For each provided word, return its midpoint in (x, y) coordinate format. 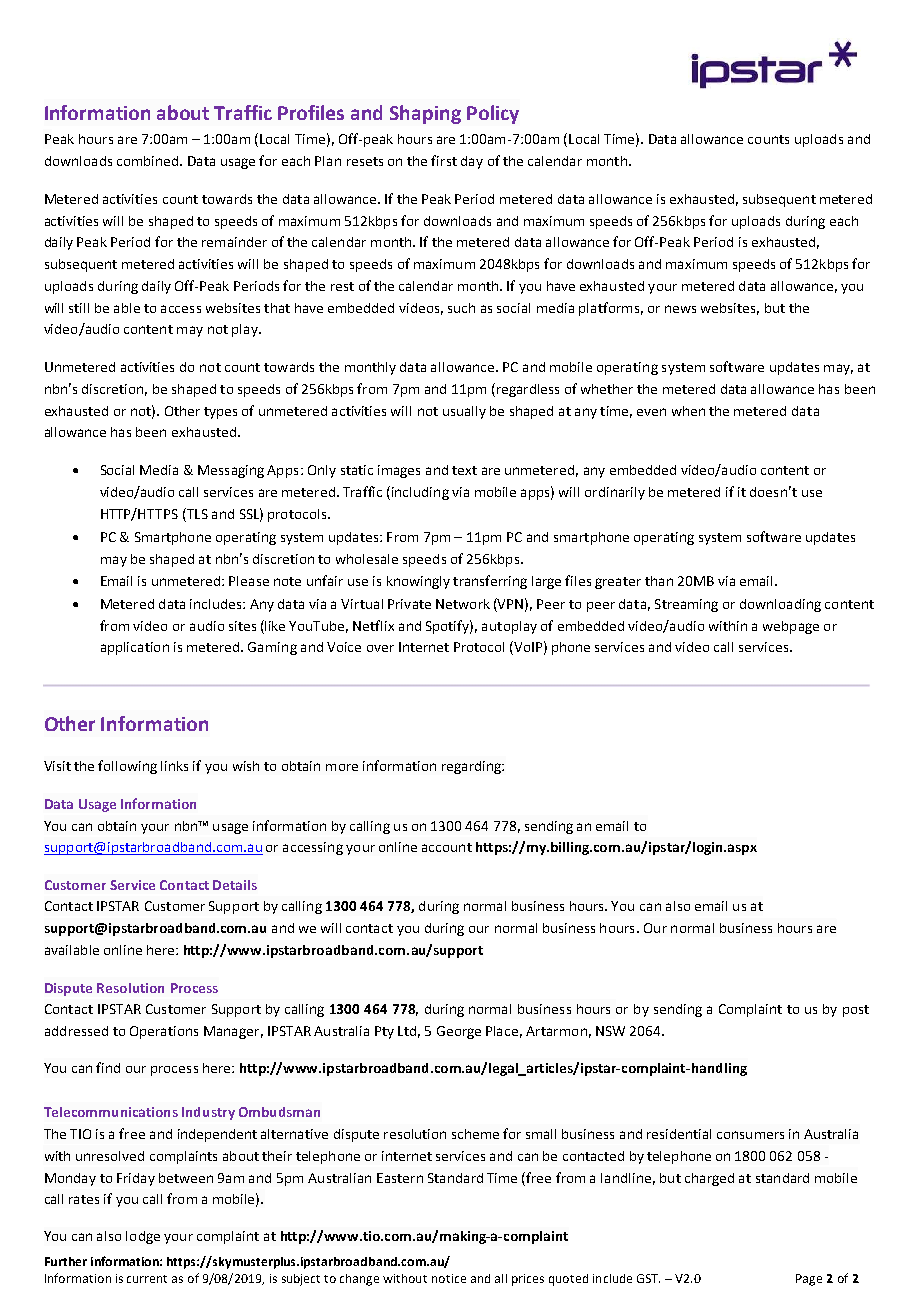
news (680, 309)
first (444, 160)
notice (449, 1278)
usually (464, 412)
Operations (164, 1032)
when (688, 411)
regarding (472, 767)
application (135, 648)
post (856, 1011)
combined (149, 161)
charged (709, 1179)
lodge (143, 1237)
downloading (780, 605)
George (459, 1032)
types (220, 413)
